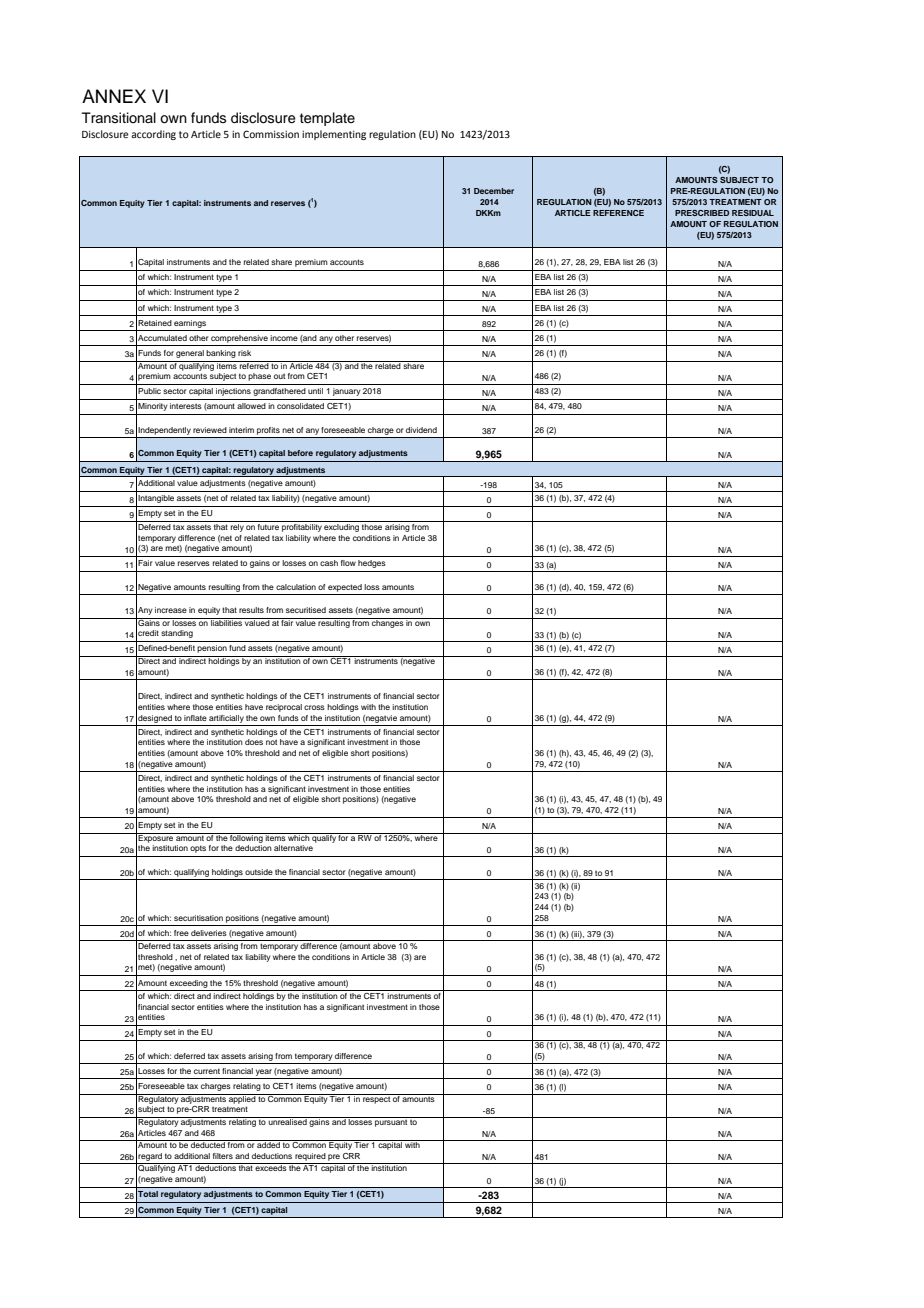  I want to click on dividend, so click(421, 430).
